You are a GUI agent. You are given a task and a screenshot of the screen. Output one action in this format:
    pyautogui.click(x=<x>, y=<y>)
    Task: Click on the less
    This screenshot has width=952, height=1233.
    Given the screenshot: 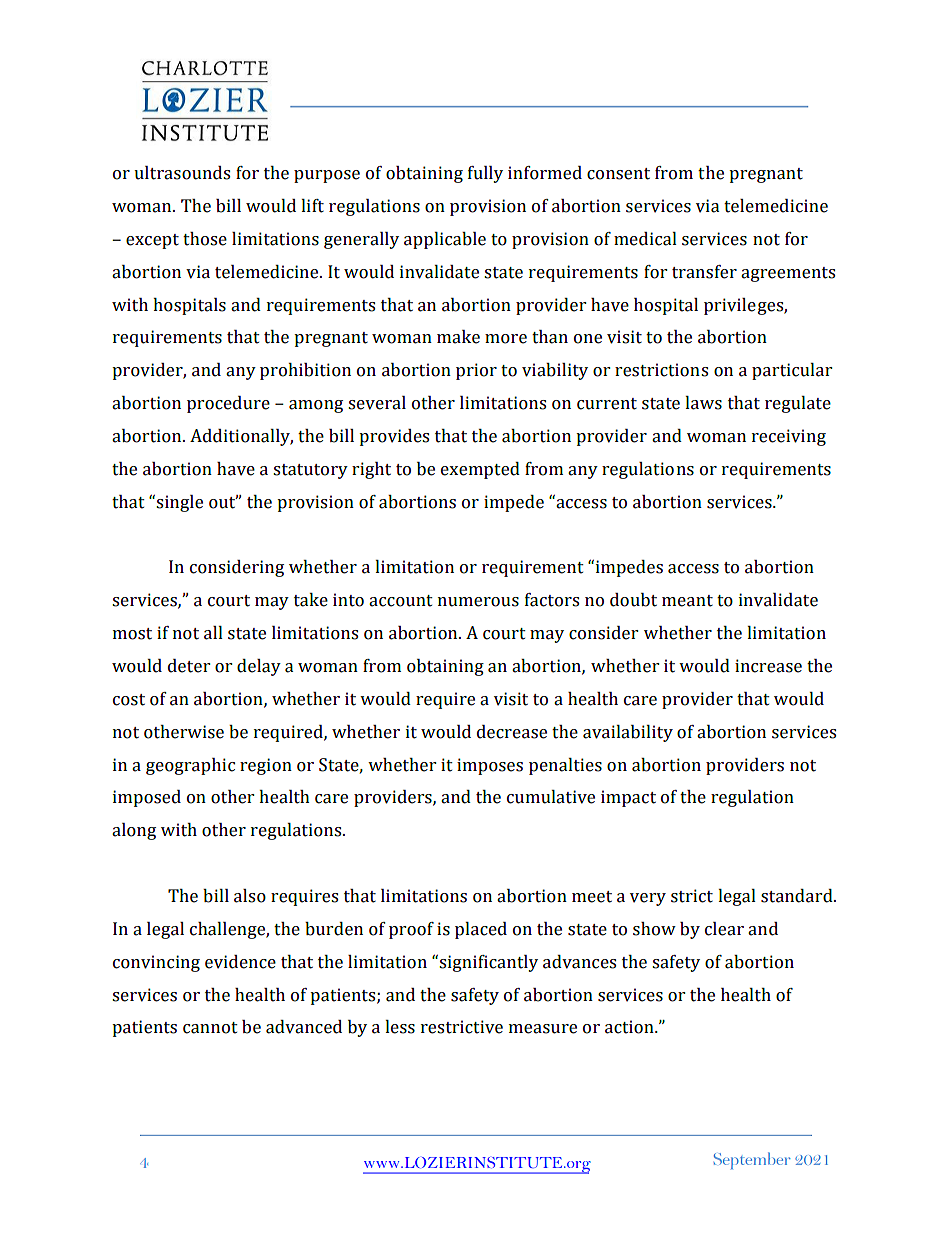 What is the action you would take?
    pyautogui.click(x=400, y=1027)
